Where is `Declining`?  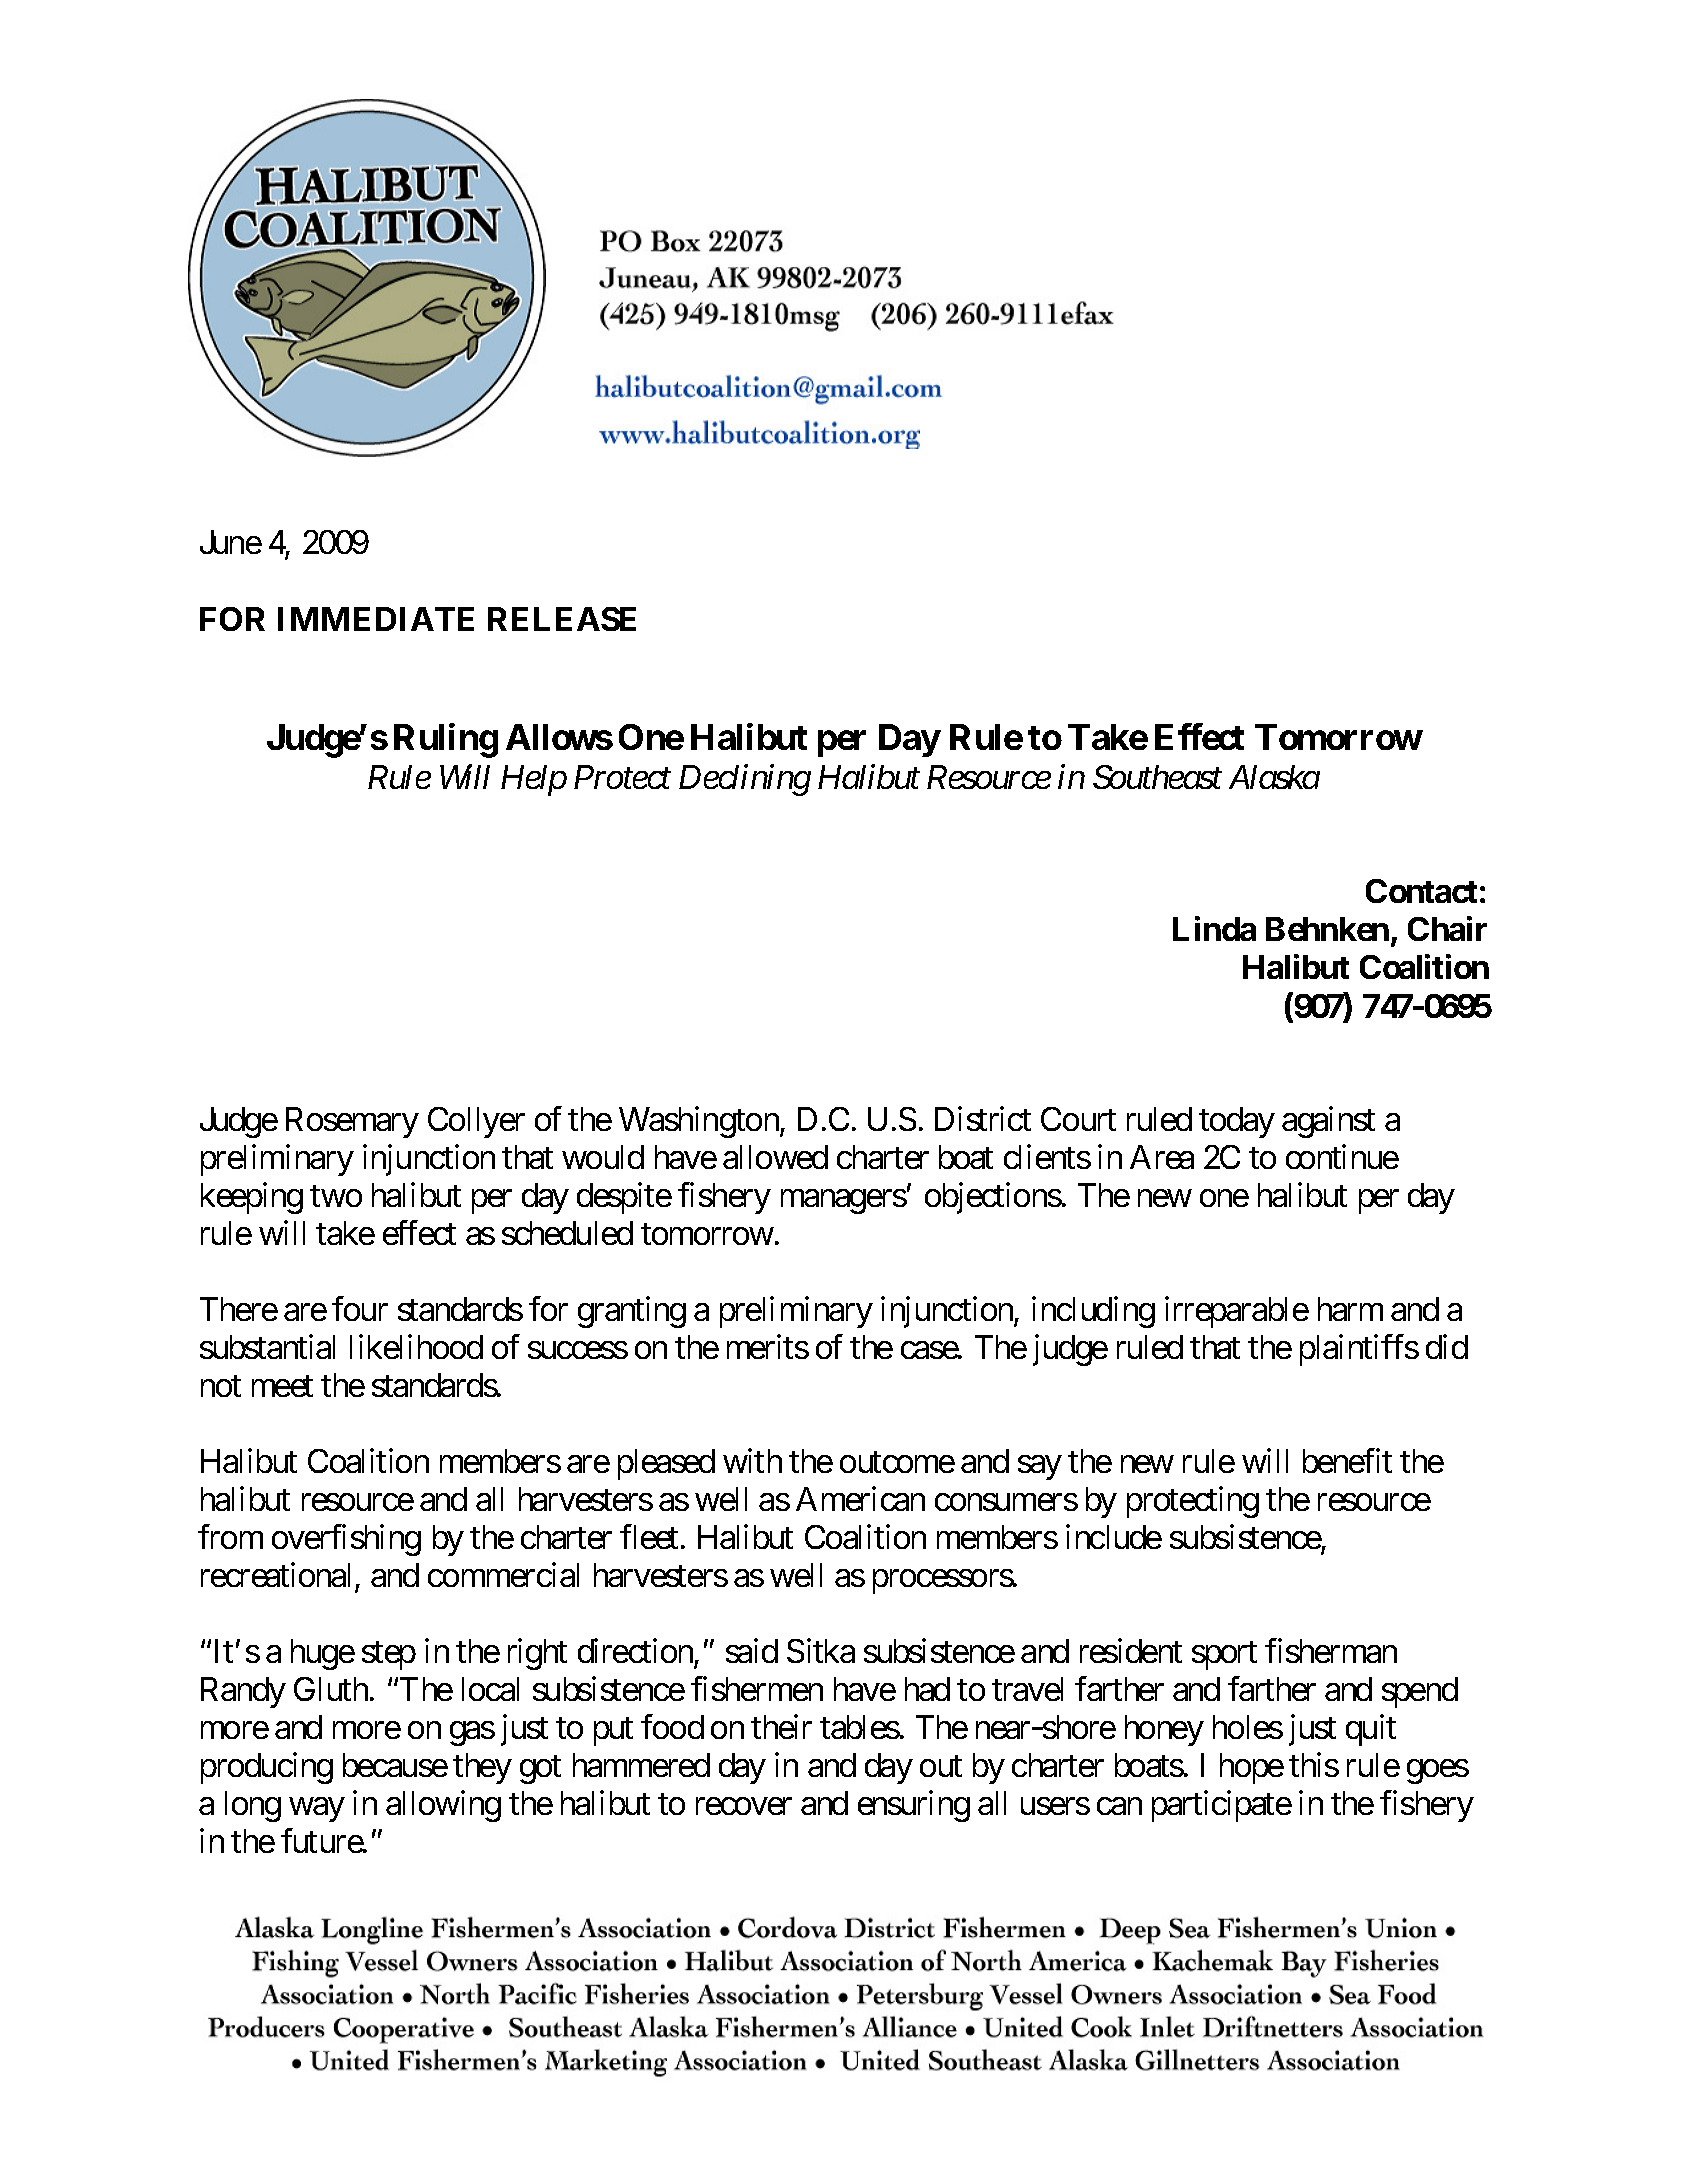 Declining is located at coordinates (745, 780).
